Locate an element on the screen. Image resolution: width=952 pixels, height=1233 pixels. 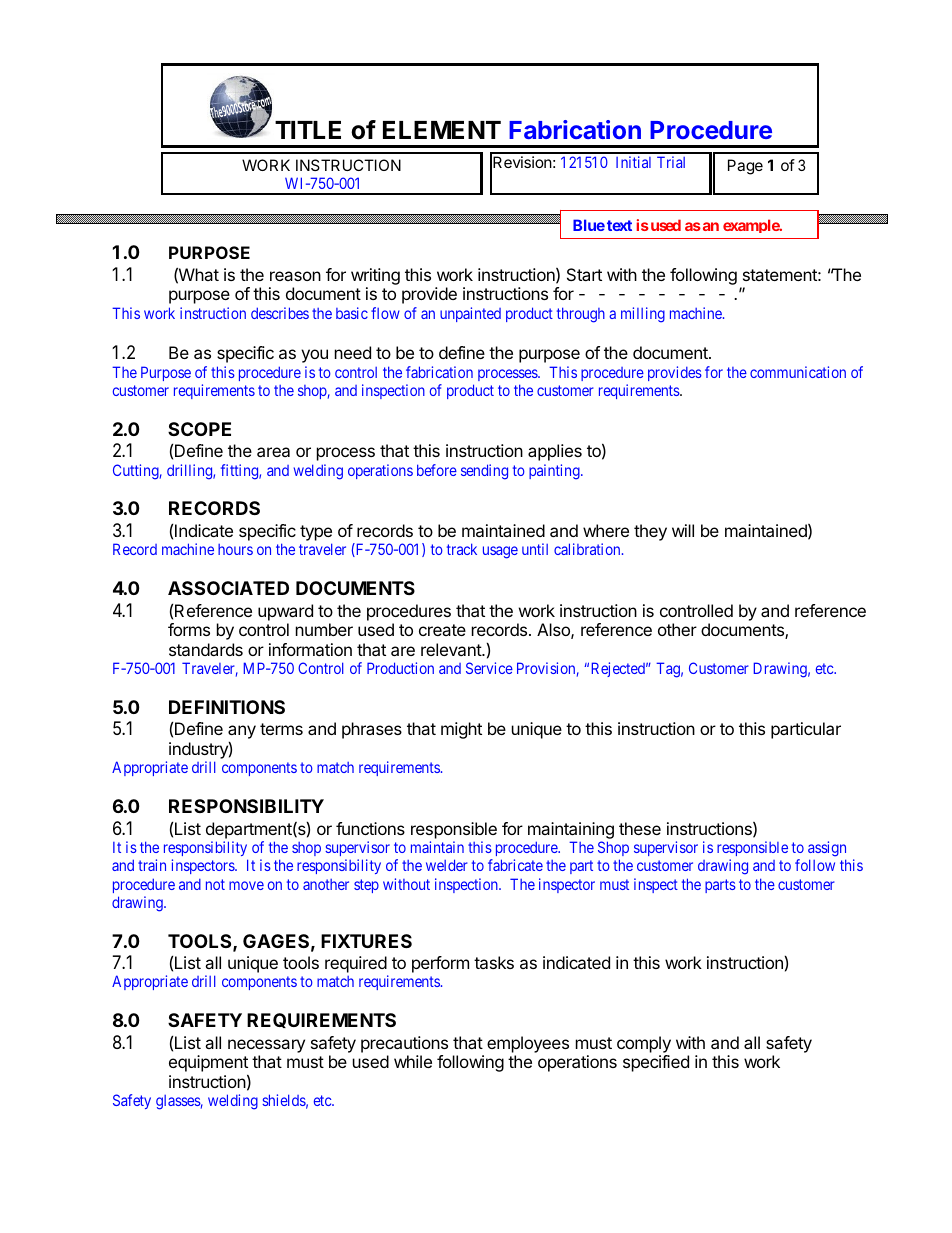
specified is located at coordinates (656, 1063).
